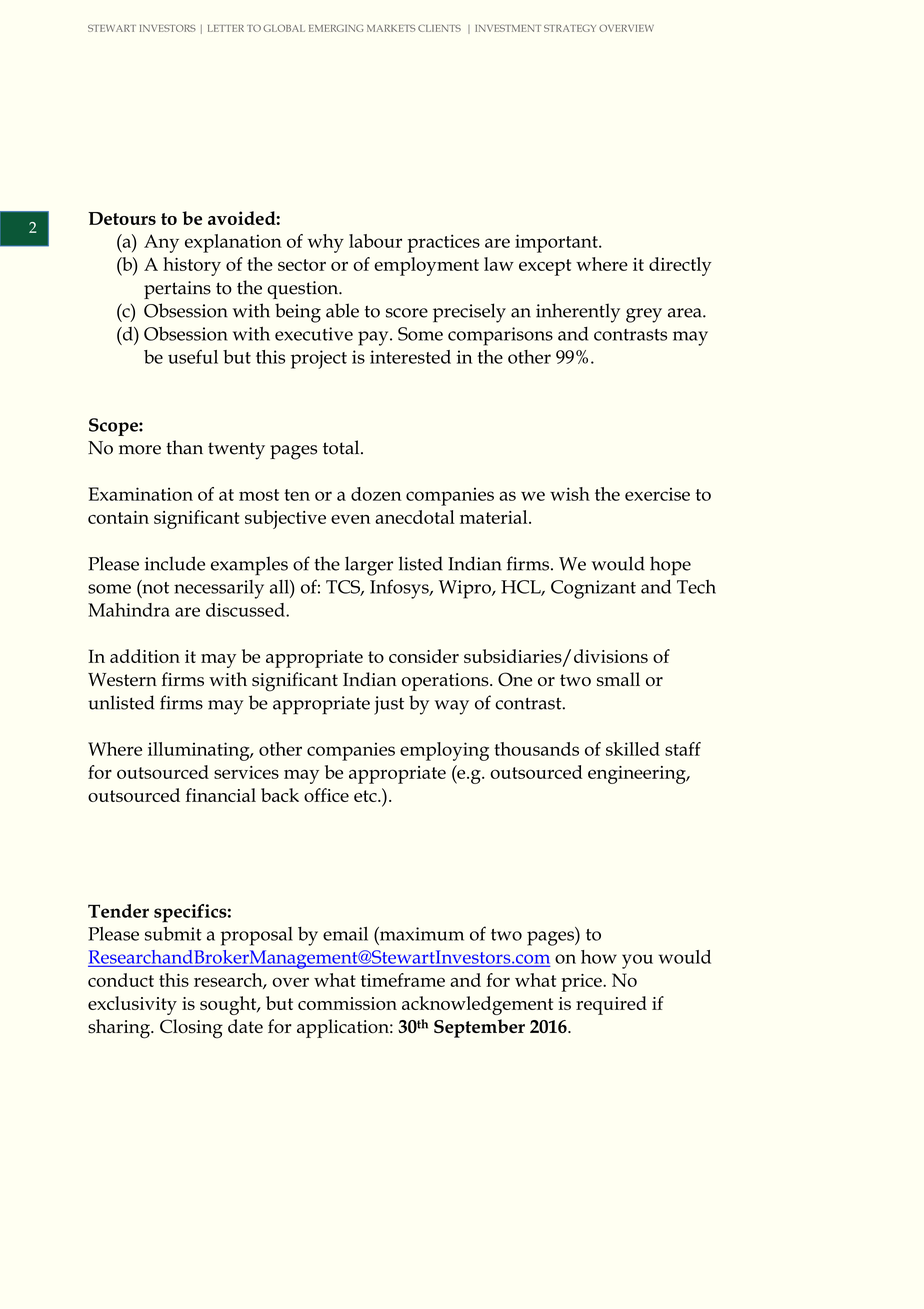 The height and width of the document is (1309, 924). I want to click on total, so click(342, 447).
